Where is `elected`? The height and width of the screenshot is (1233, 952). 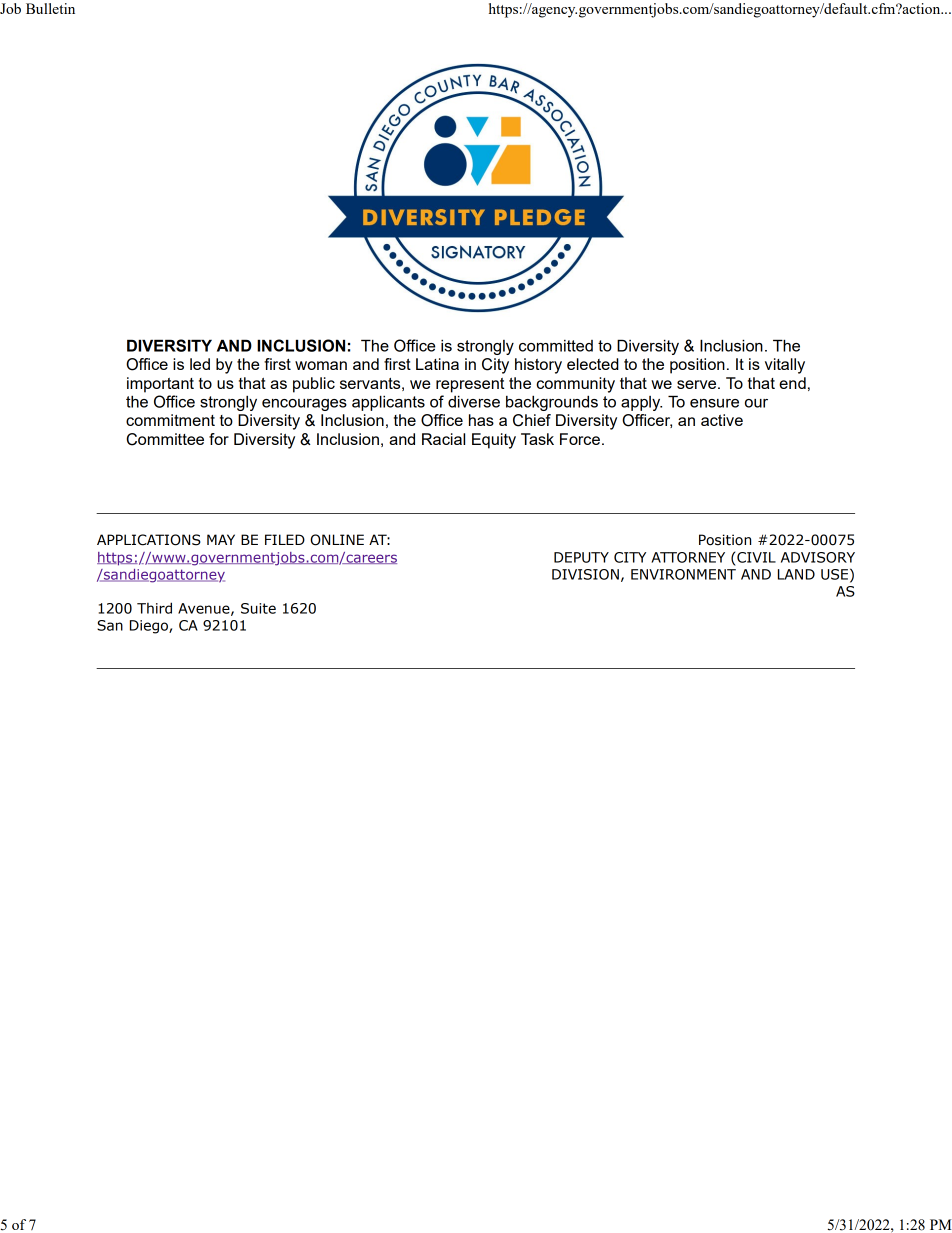 elected is located at coordinates (593, 364).
